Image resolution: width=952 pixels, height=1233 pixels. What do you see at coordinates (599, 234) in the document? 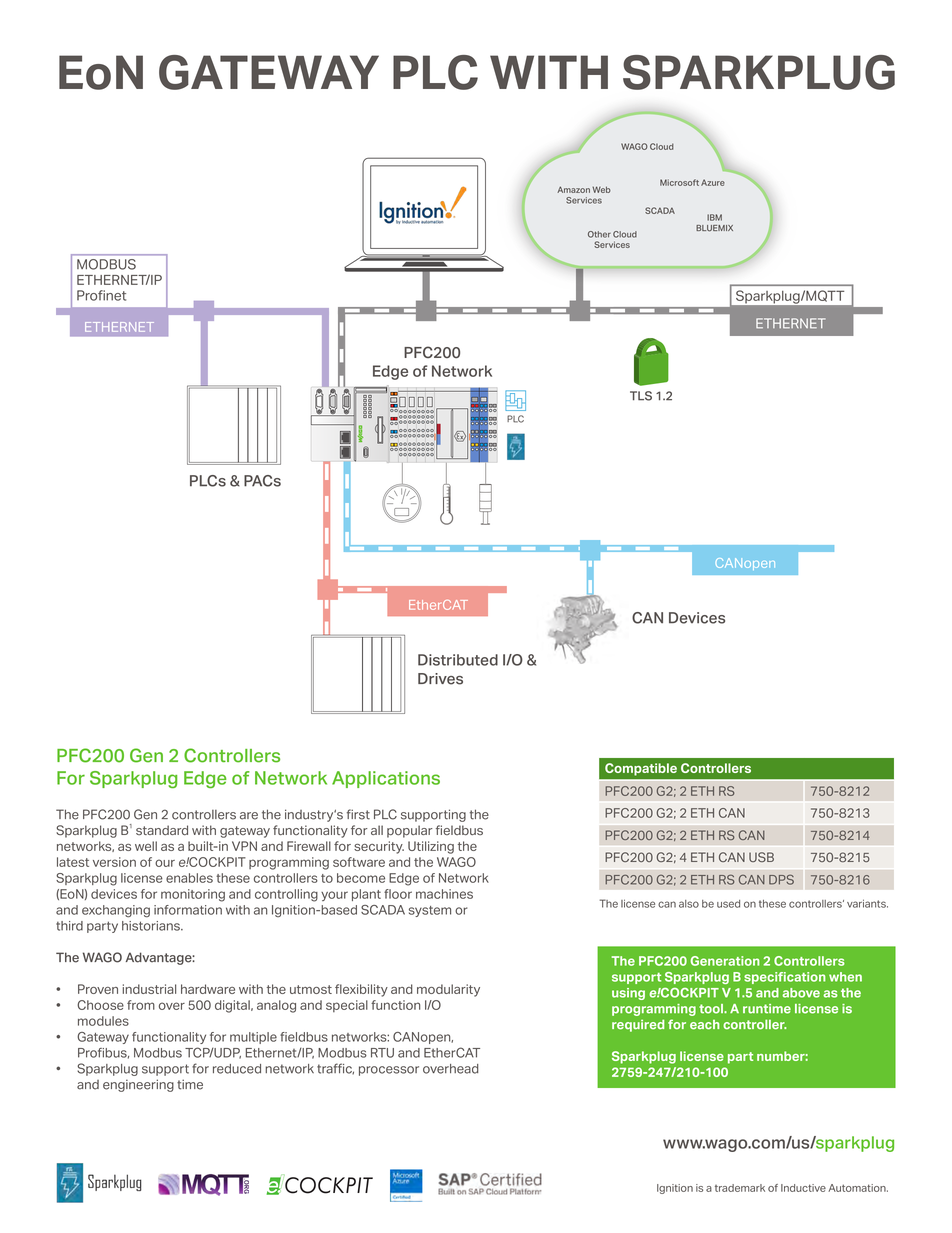
I see `Other` at bounding box center [599, 234].
